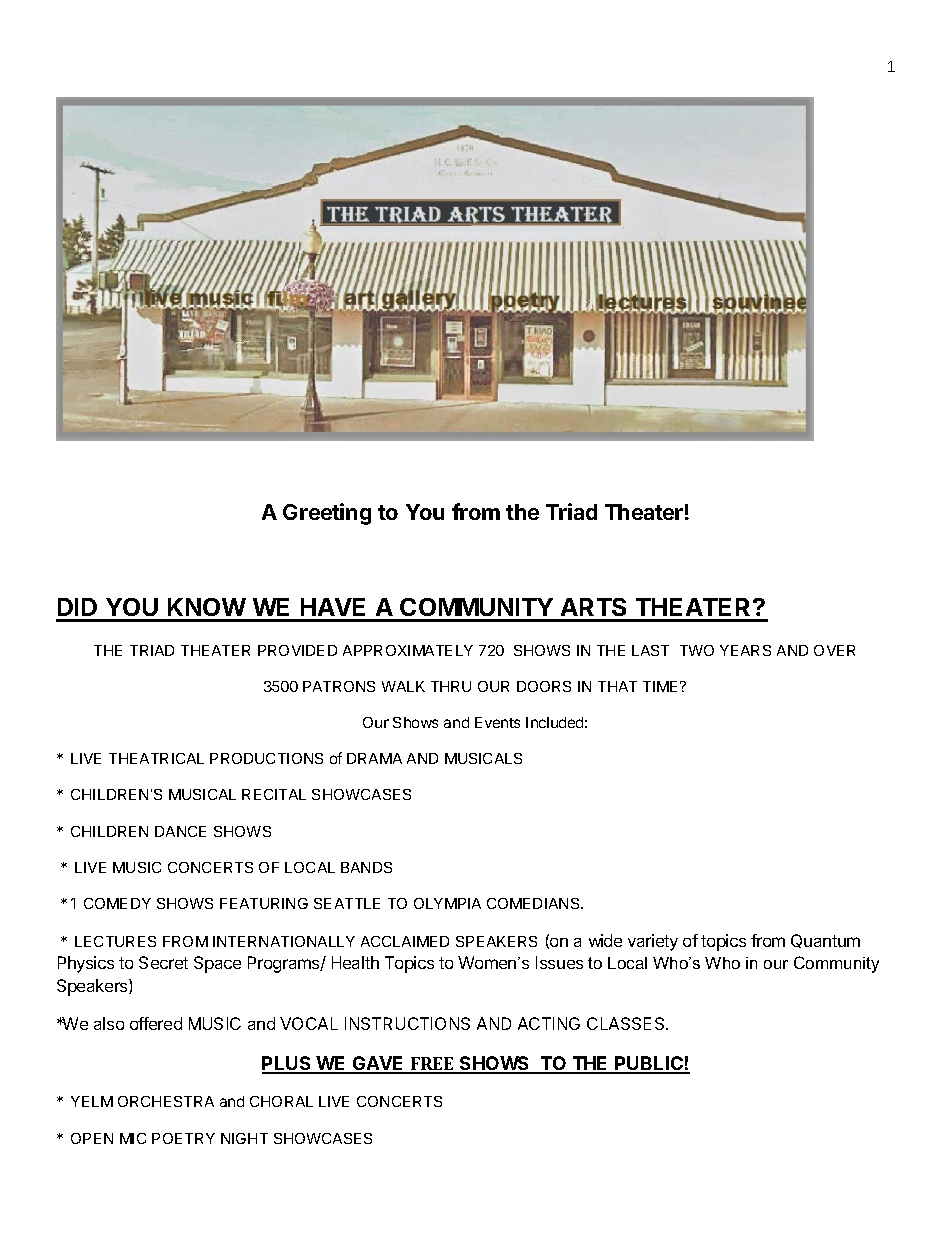 The image size is (952, 1233). Describe the element at coordinates (408, 650) in the document. I see `APPROXIMATELY` at that location.
